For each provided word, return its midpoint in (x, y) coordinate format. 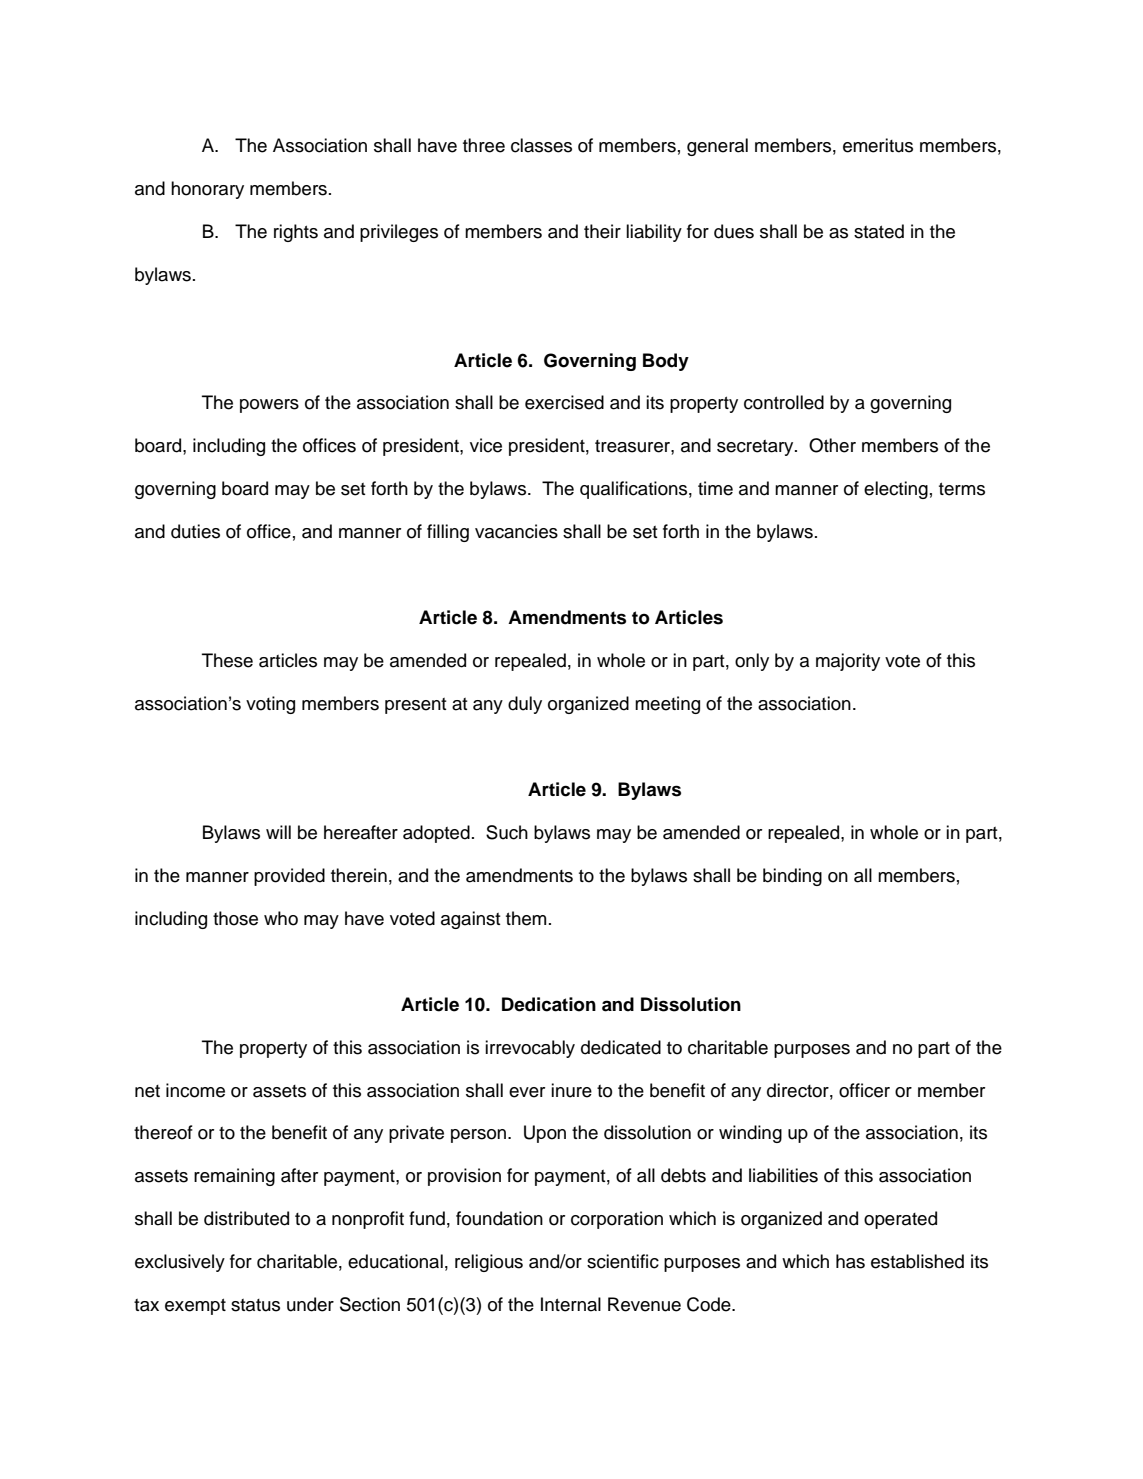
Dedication (549, 1004)
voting (270, 705)
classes (541, 145)
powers (269, 406)
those (235, 918)
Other (832, 445)
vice (486, 445)
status (255, 1305)
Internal (571, 1304)
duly (525, 705)
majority (848, 662)
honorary (207, 190)
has (850, 1261)
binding (792, 877)
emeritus (878, 145)
